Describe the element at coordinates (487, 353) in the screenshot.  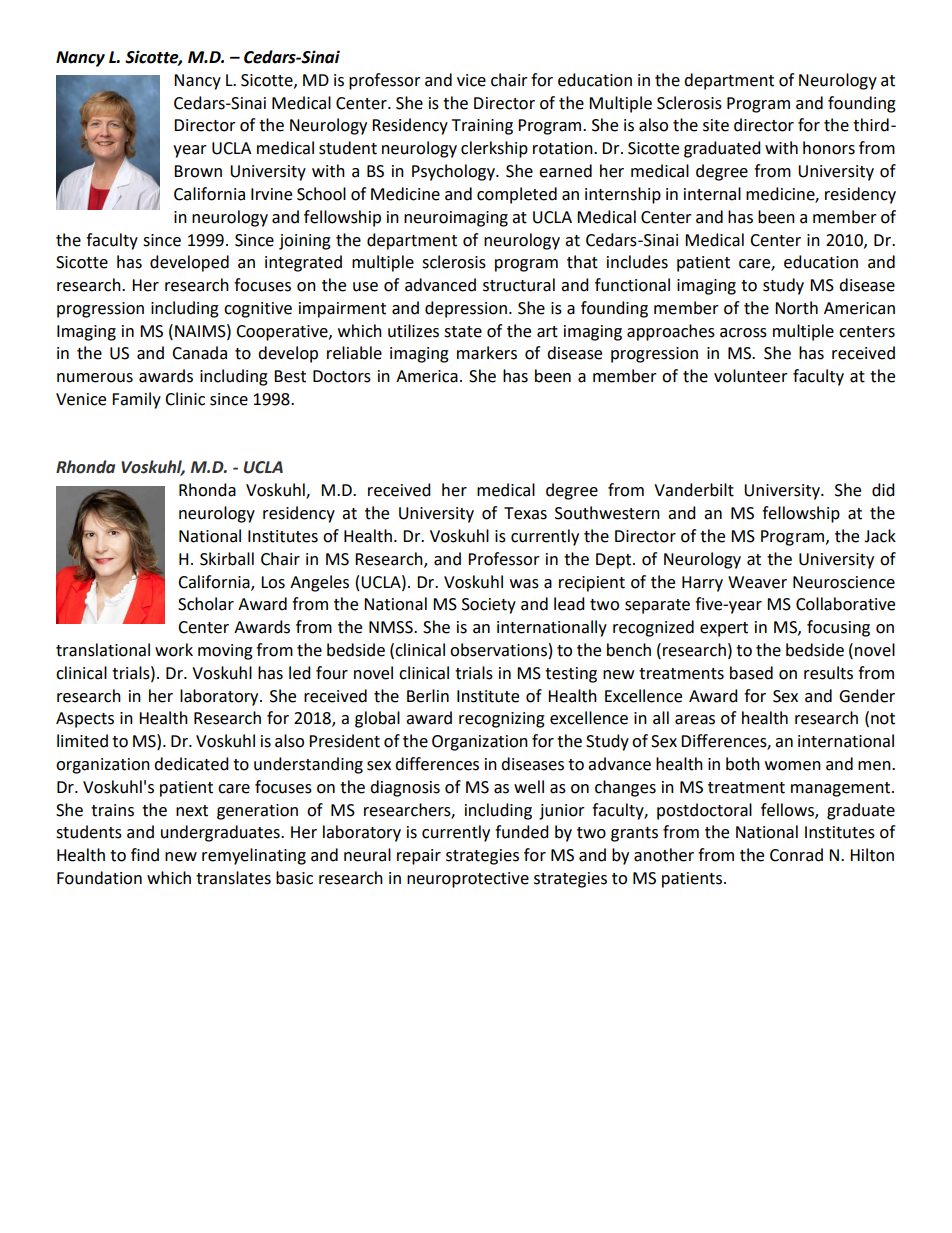
I see `markers` at that location.
